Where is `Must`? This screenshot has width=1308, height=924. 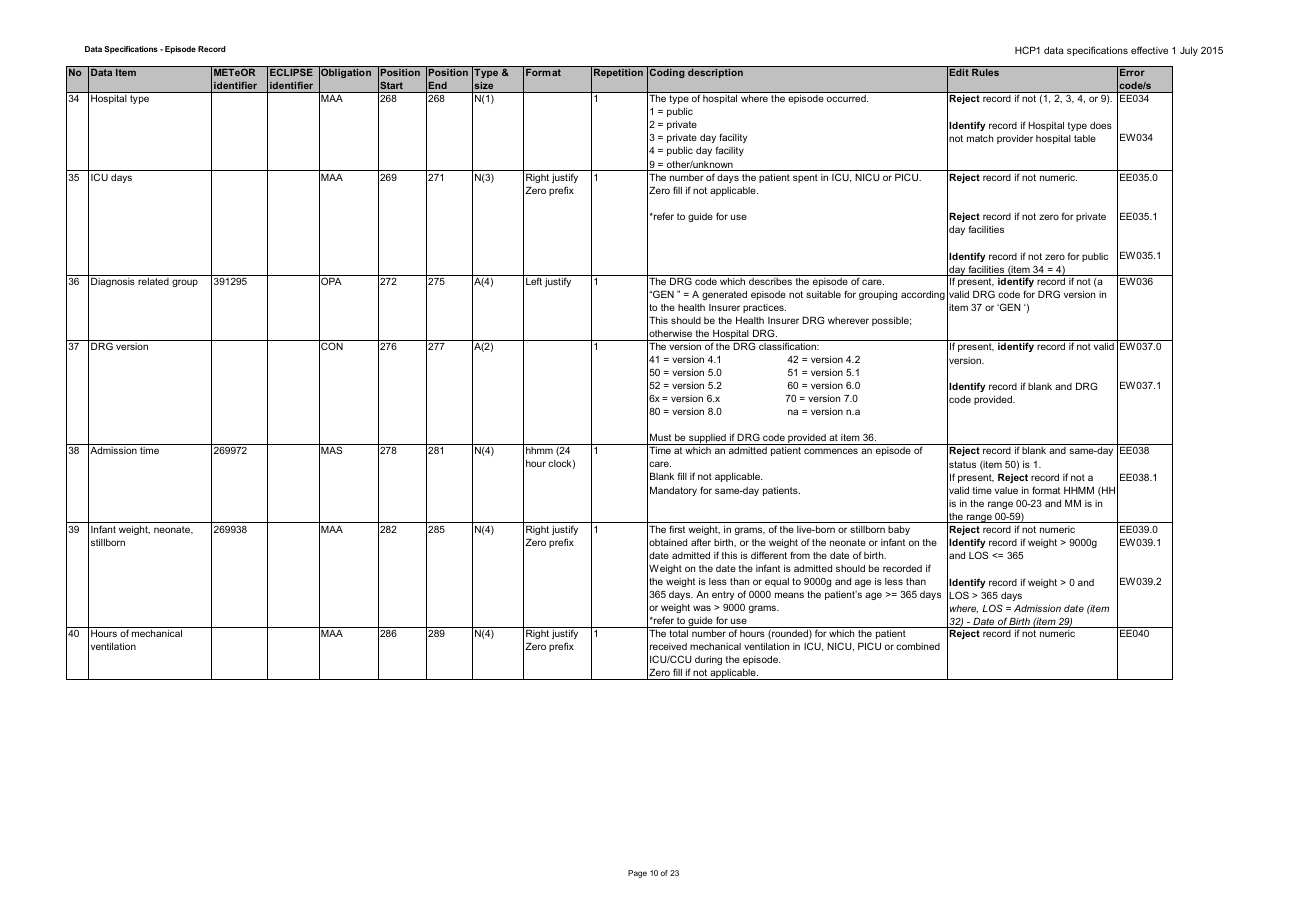 Must is located at coordinates (660, 437).
